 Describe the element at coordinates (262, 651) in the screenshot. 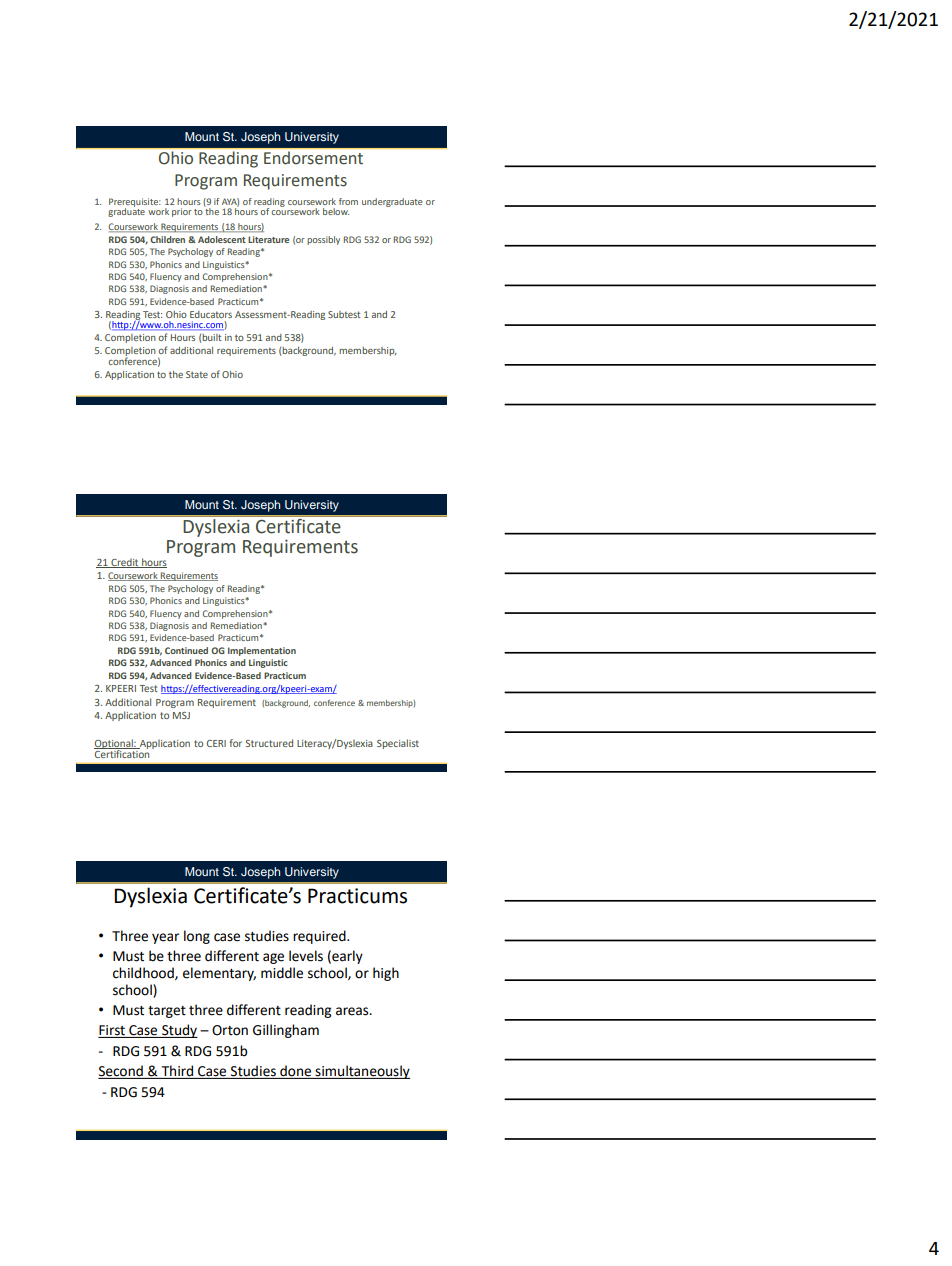

I see `Implementation` at that location.
